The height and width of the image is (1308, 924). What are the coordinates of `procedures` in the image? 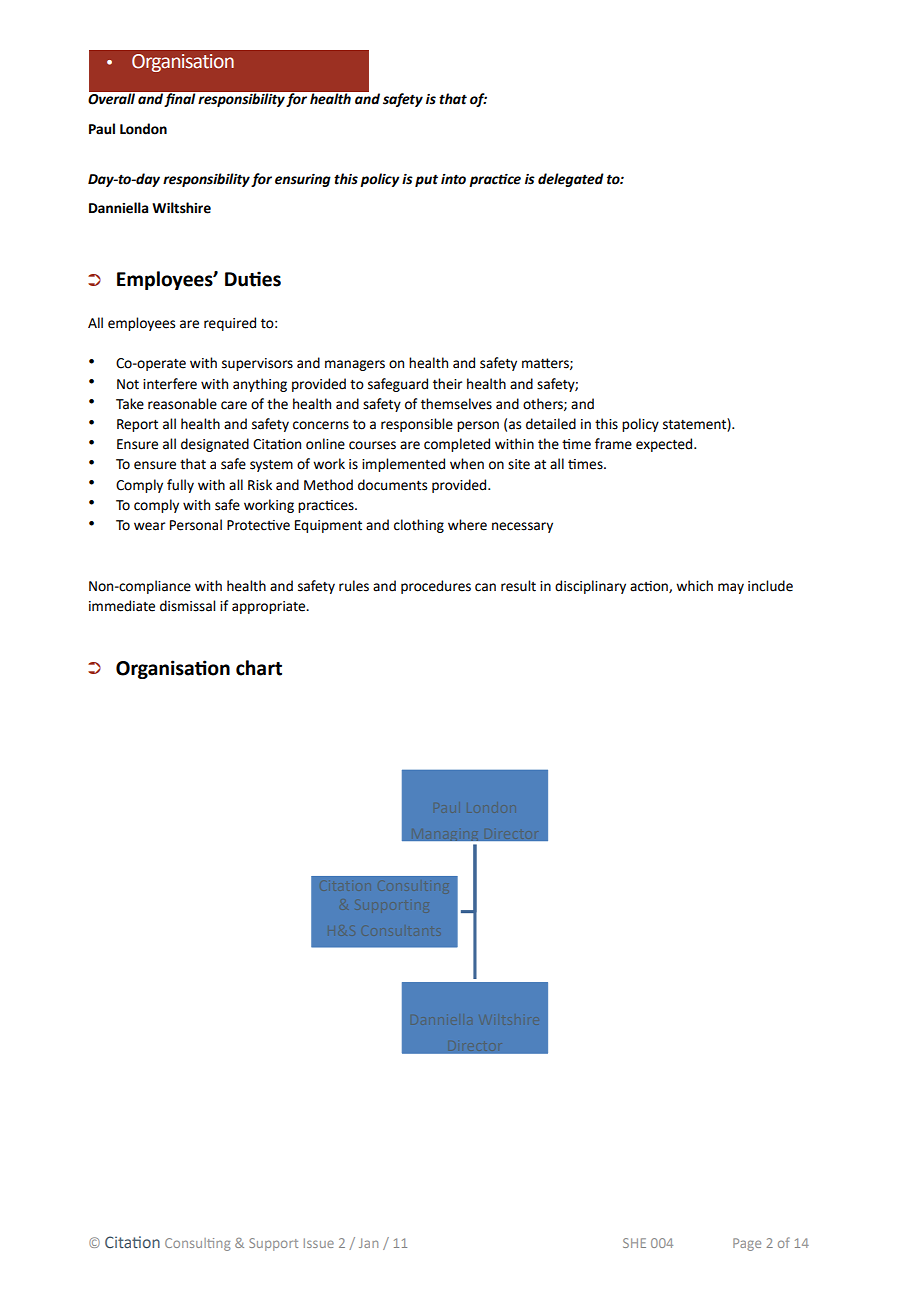 It's located at (436, 587).
